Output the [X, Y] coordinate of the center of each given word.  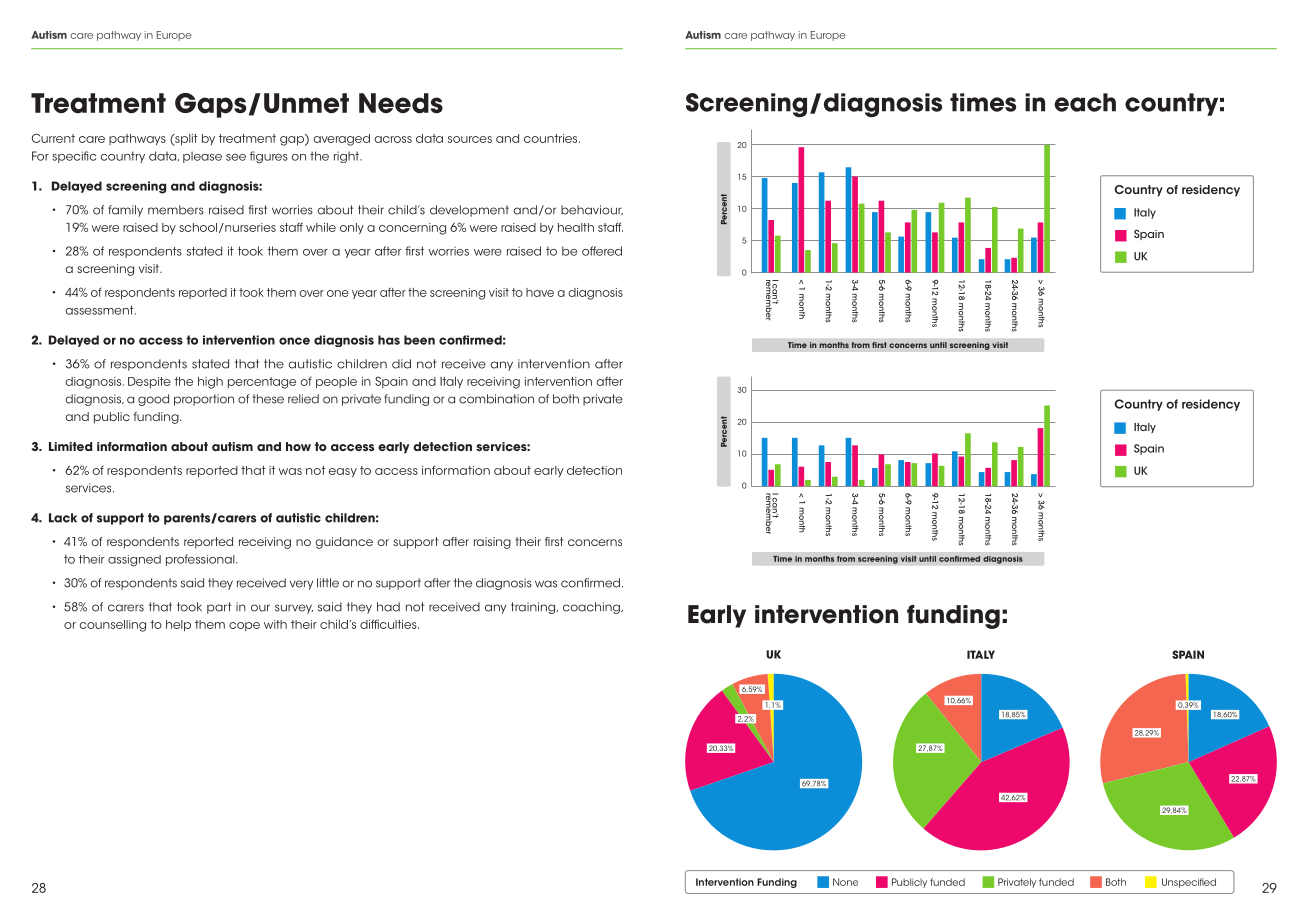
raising [492, 543]
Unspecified [1189, 883]
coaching [592, 608]
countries [552, 138]
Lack [63, 518]
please [202, 157]
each [1085, 102]
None [845, 882]
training [534, 608]
